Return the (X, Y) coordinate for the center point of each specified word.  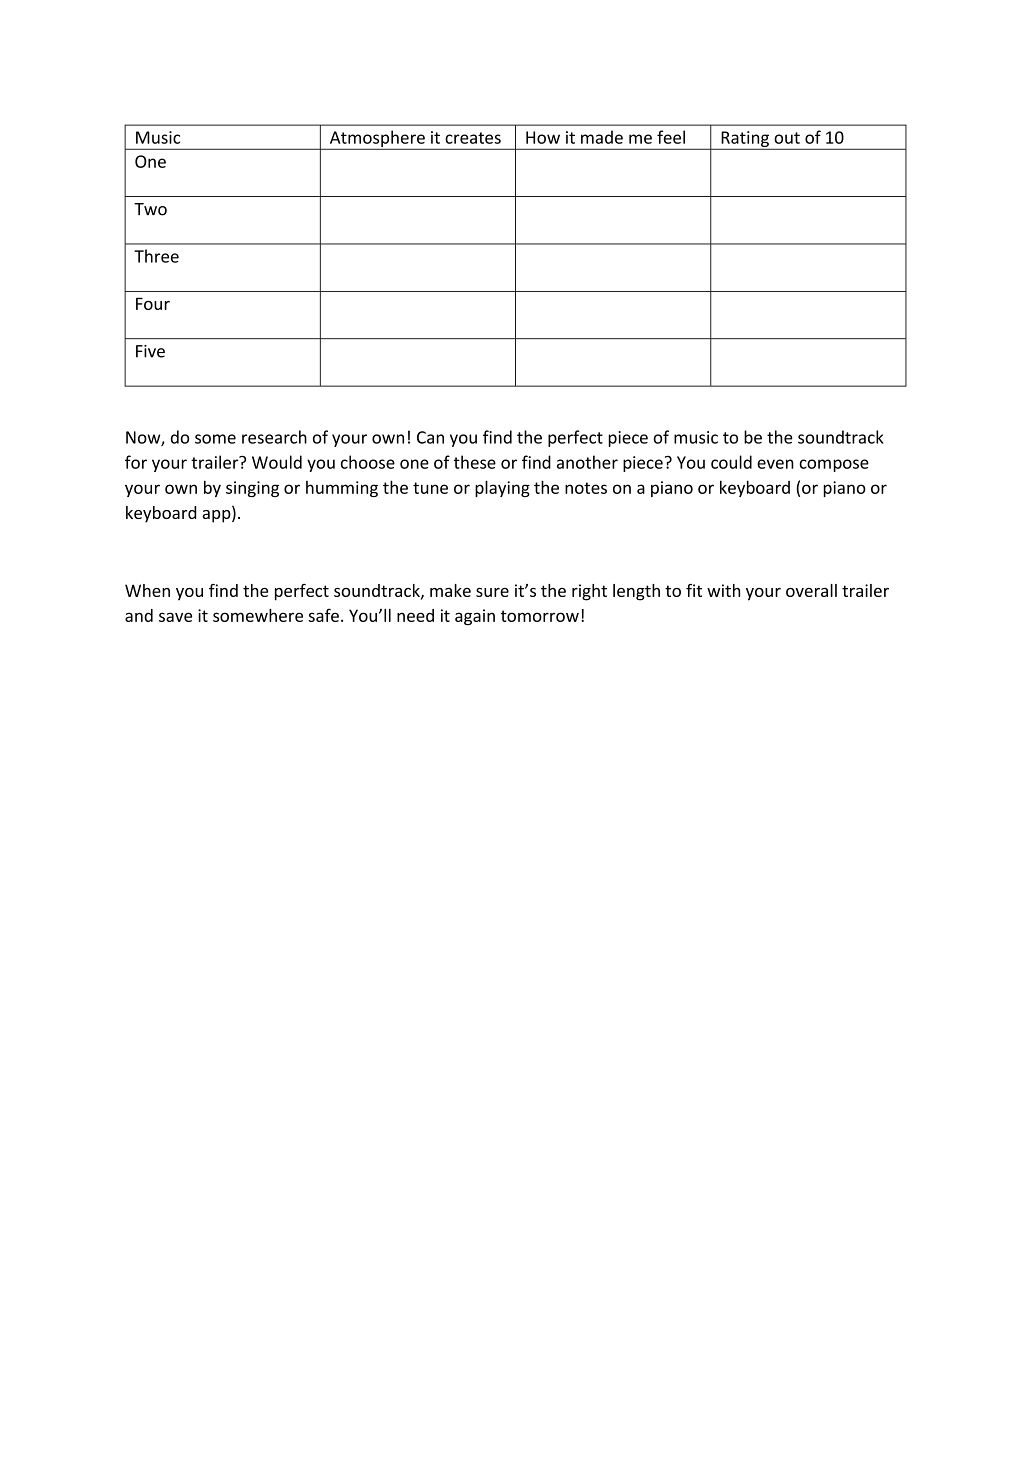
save (175, 617)
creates (473, 138)
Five (150, 351)
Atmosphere (377, 139)
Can (430, 437)
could (731, 462)
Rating (745, 140)
